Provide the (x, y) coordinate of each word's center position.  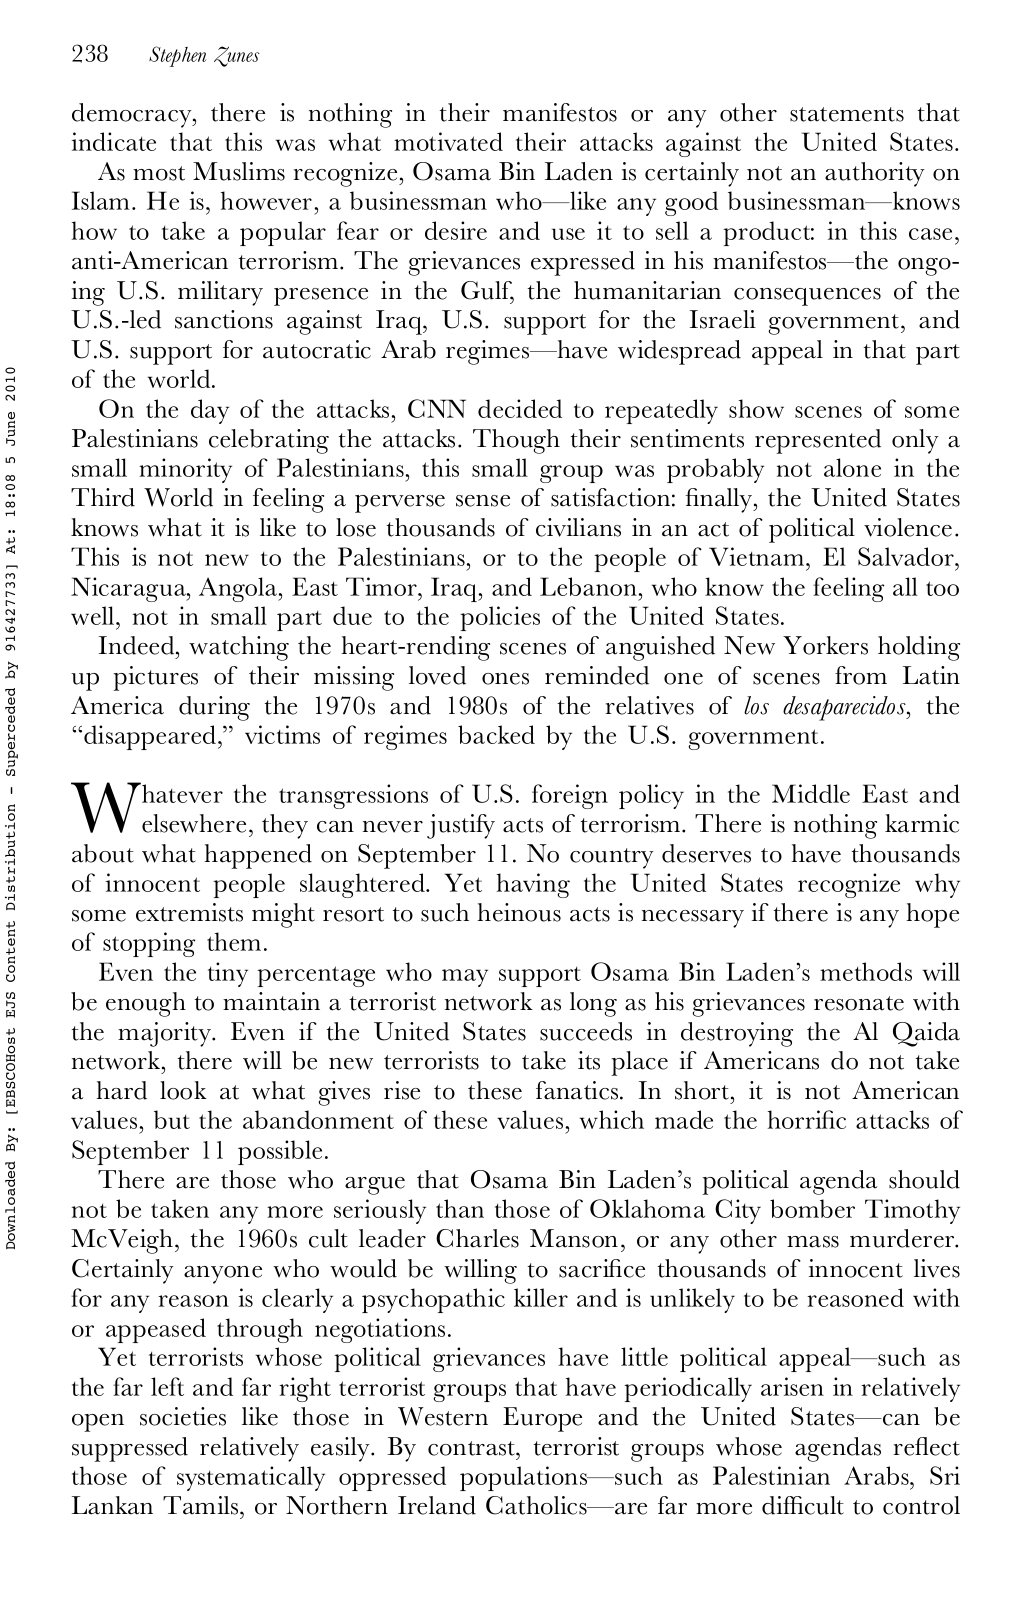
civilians (578, 527)
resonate (859, 1003)
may (465, 978)
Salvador (907, 556)
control (921, 1505)
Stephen (177, 56)
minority (185, 470)
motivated (448, 141)
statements (847, 114)
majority (166, 1034)
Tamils (202, 1505)
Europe (542, 1419)
